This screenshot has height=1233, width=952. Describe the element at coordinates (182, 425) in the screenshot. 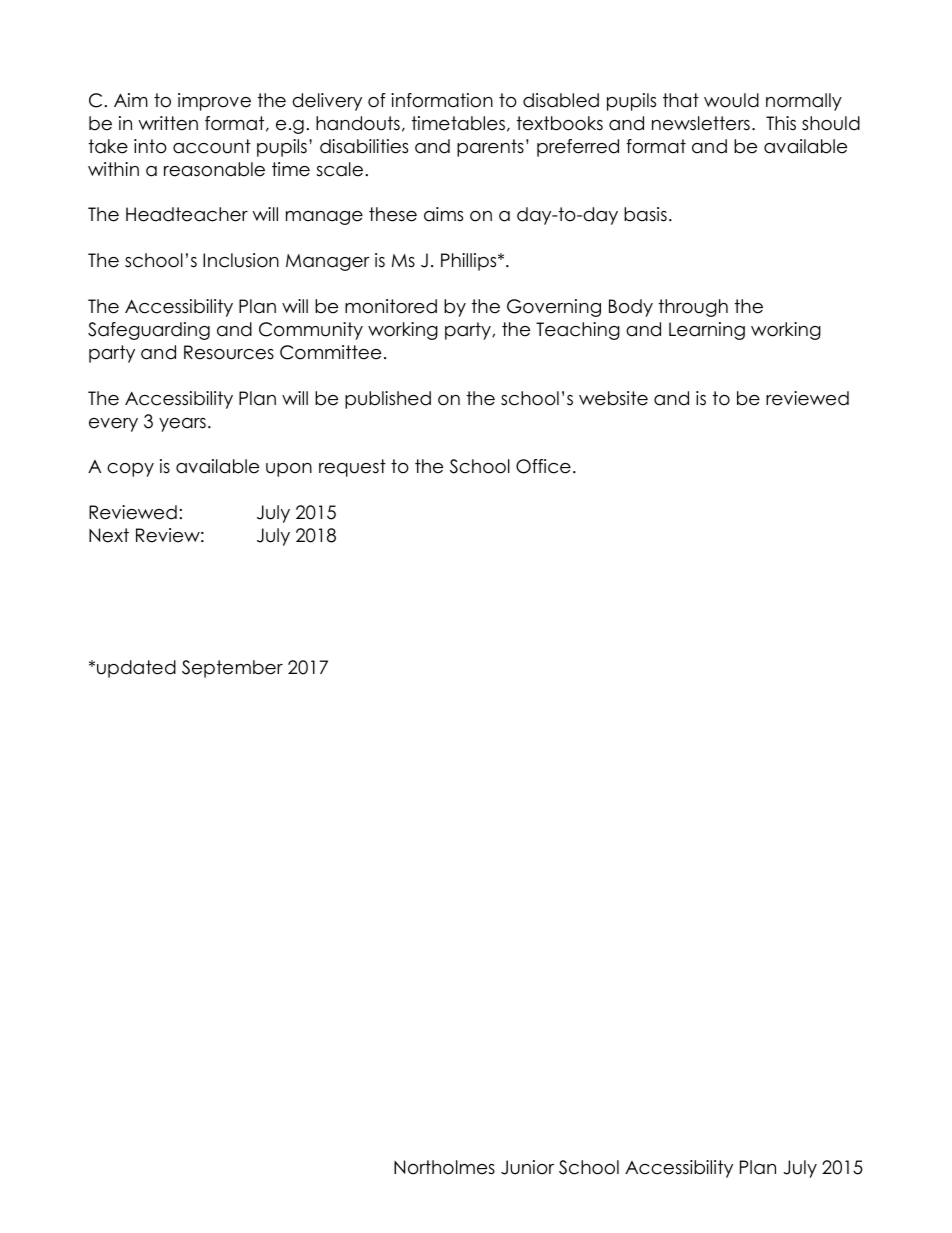

I see `years` at that location.
